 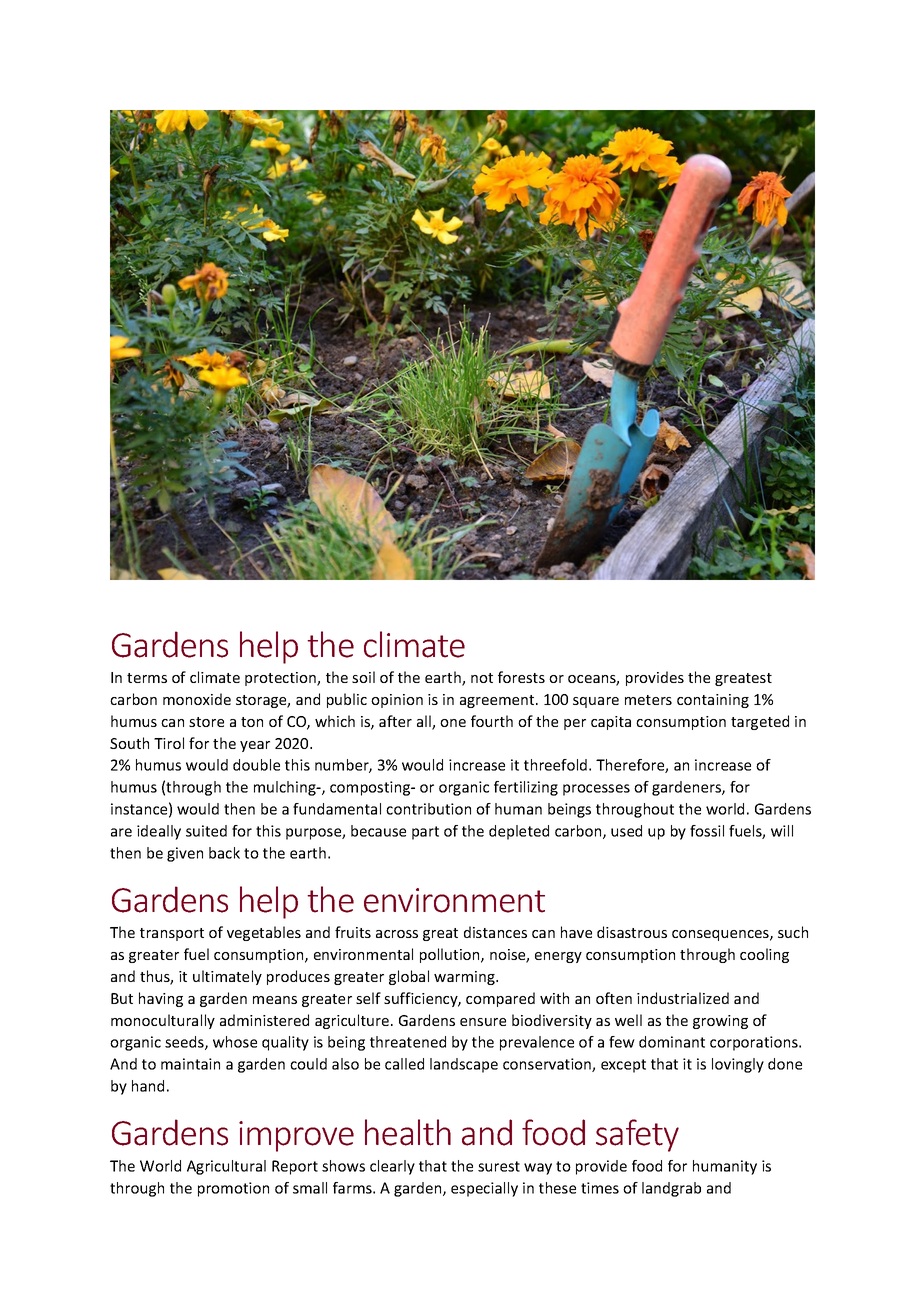 What do you see at coordinates (482, 678) in the screenshot?
I see `not` at bounding box center [482, 678].
